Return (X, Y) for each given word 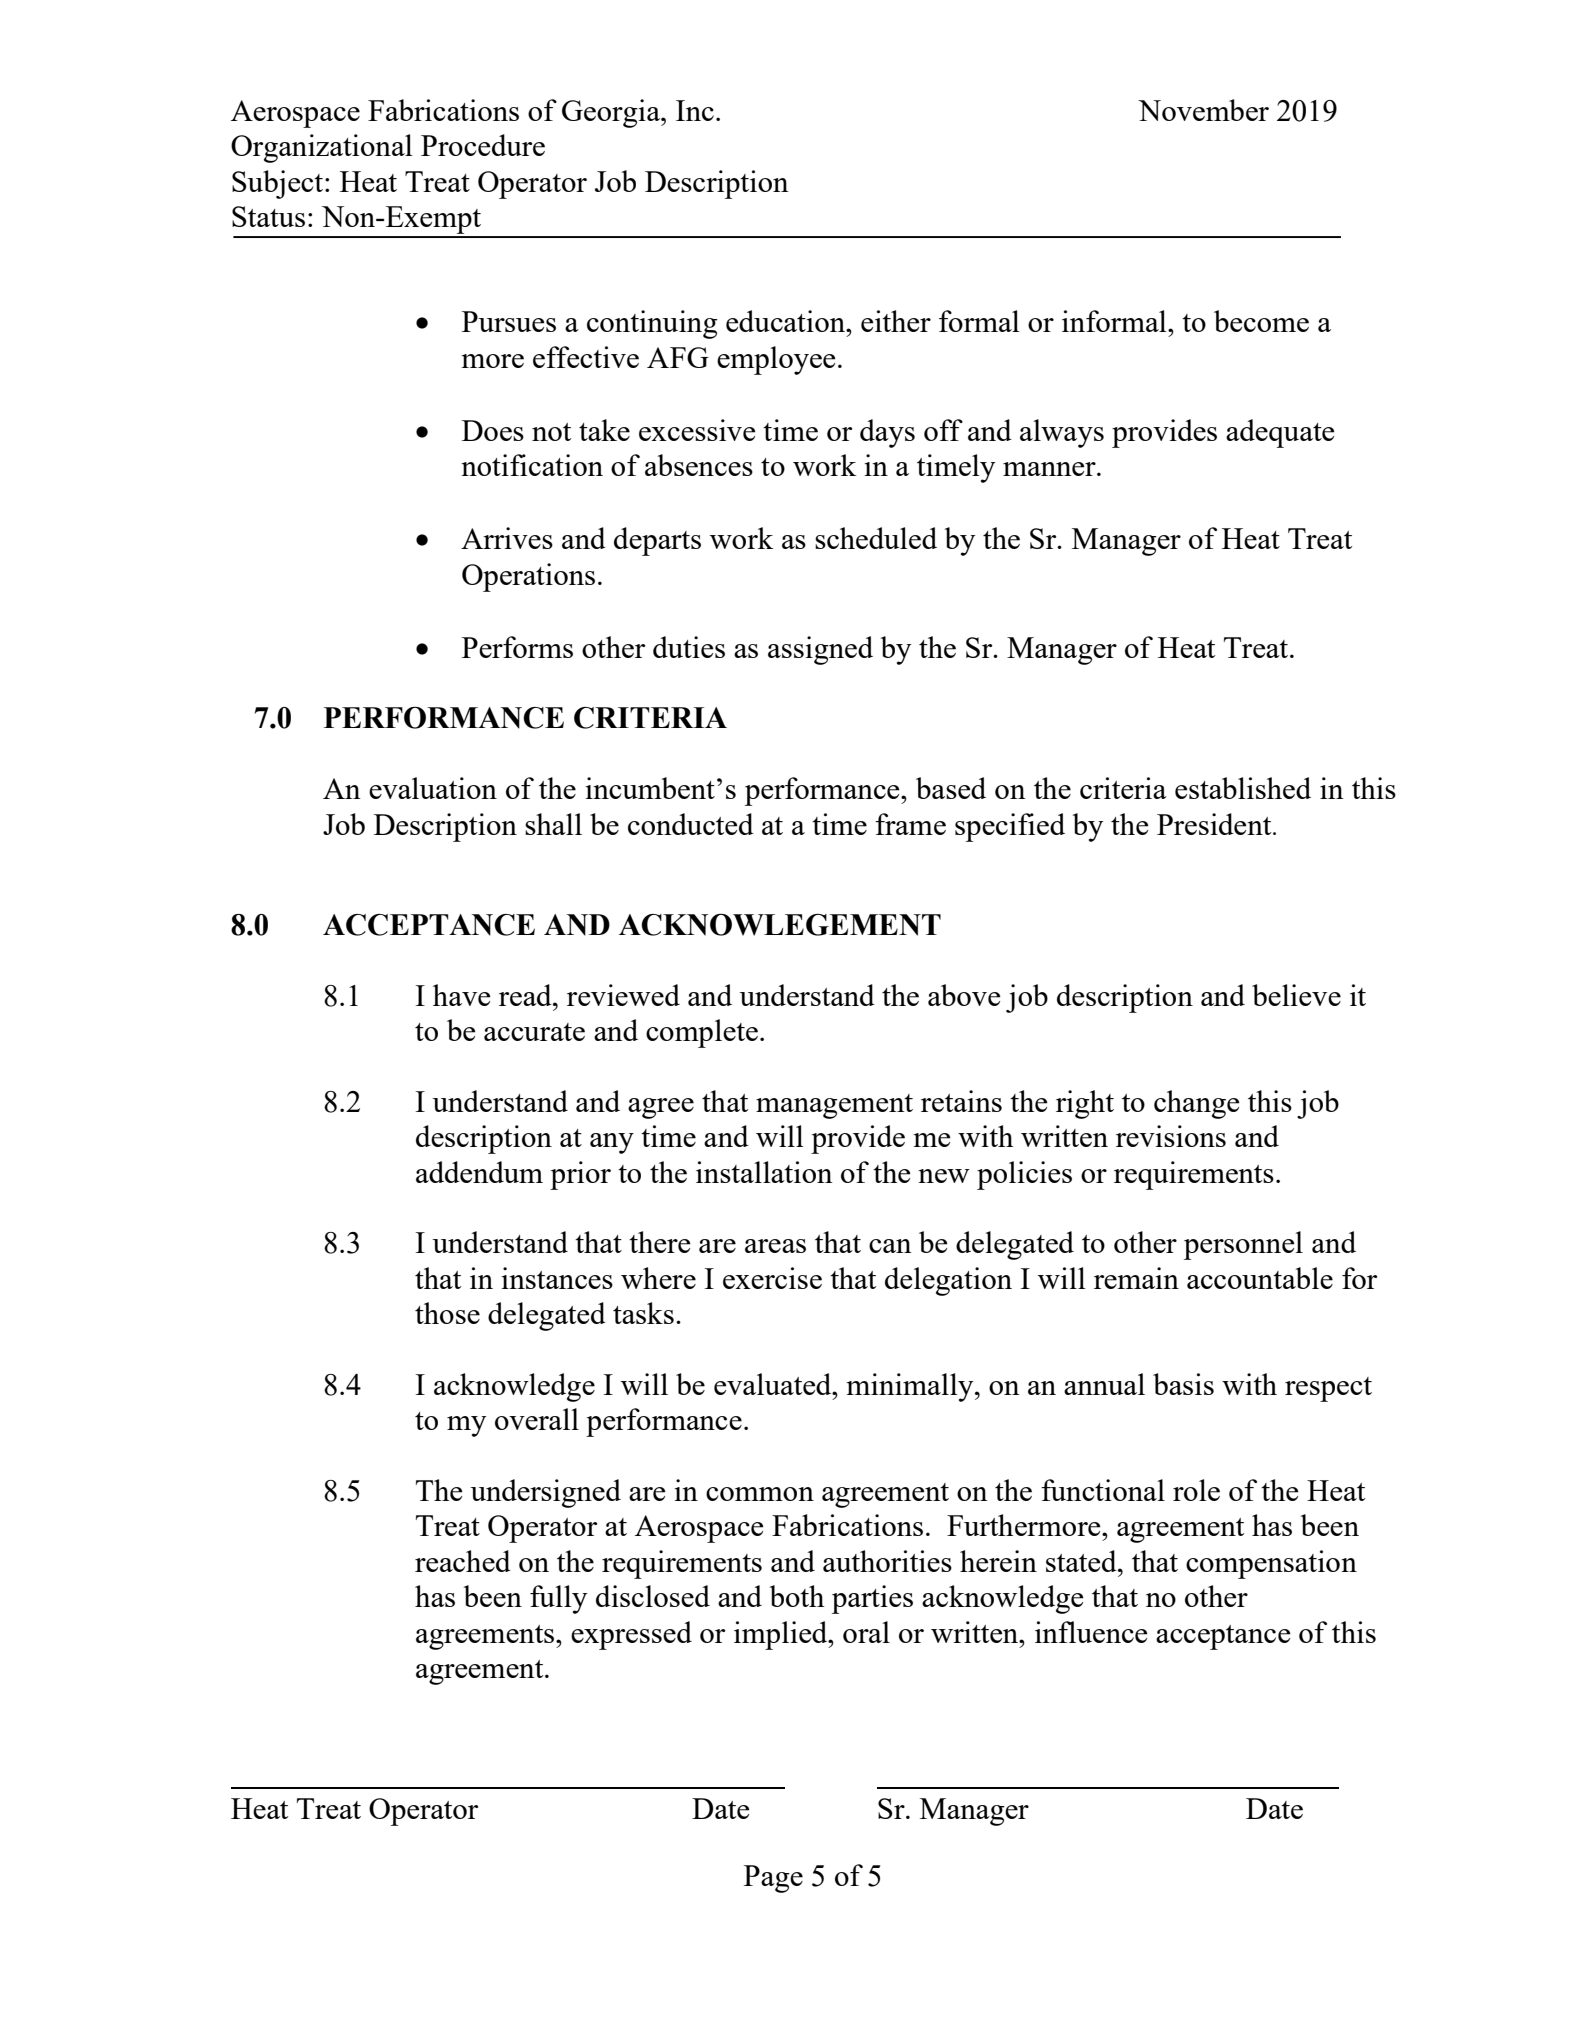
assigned (820, 650)
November (1203, 110)
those (447, 1313)
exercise (772, 1278)
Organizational (322, 148)
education (786, 321)
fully (558, 1599)
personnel (1243, 1245)
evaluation (433, 788)
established (1243, 788)
